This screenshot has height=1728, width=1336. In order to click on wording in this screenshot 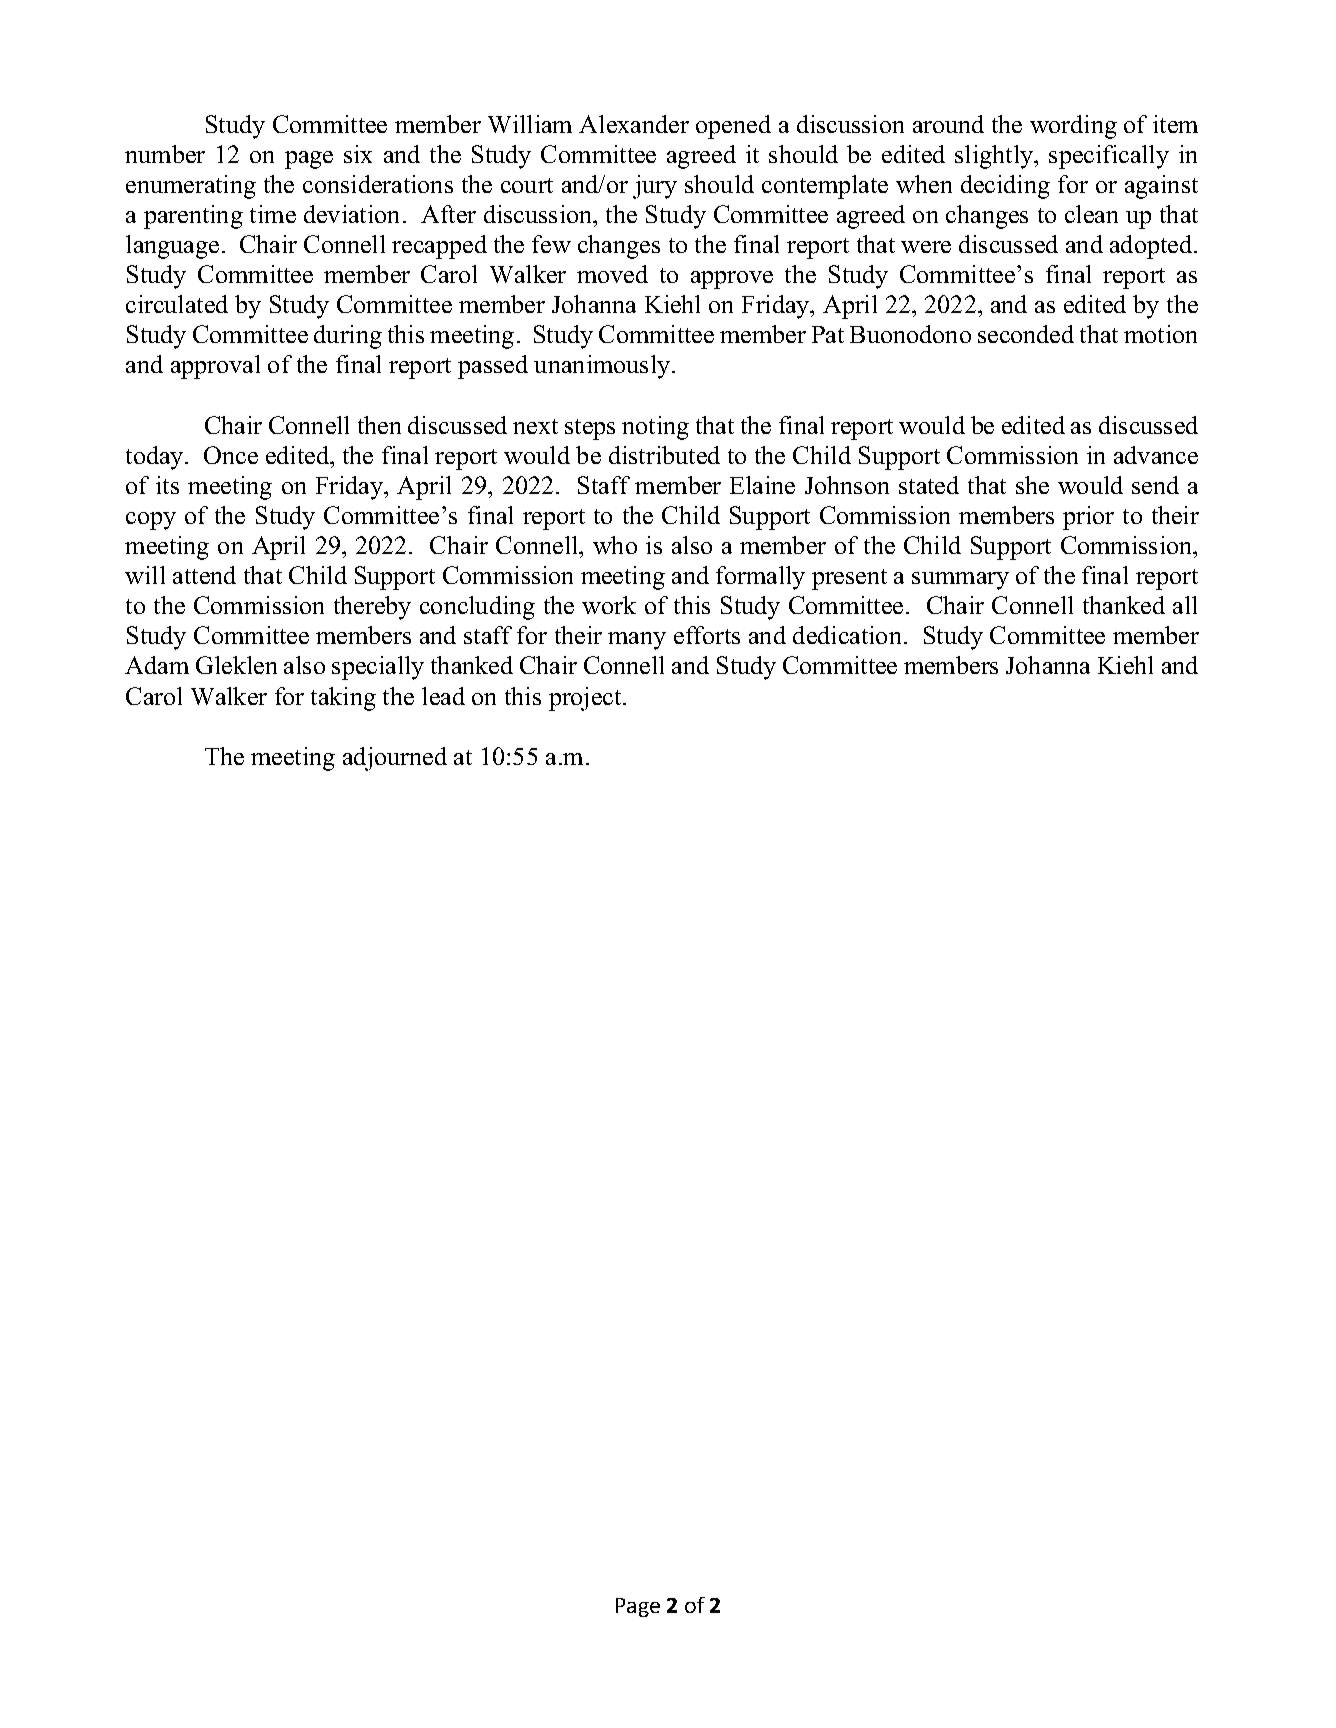, I will do `click(1073, 127)`.
